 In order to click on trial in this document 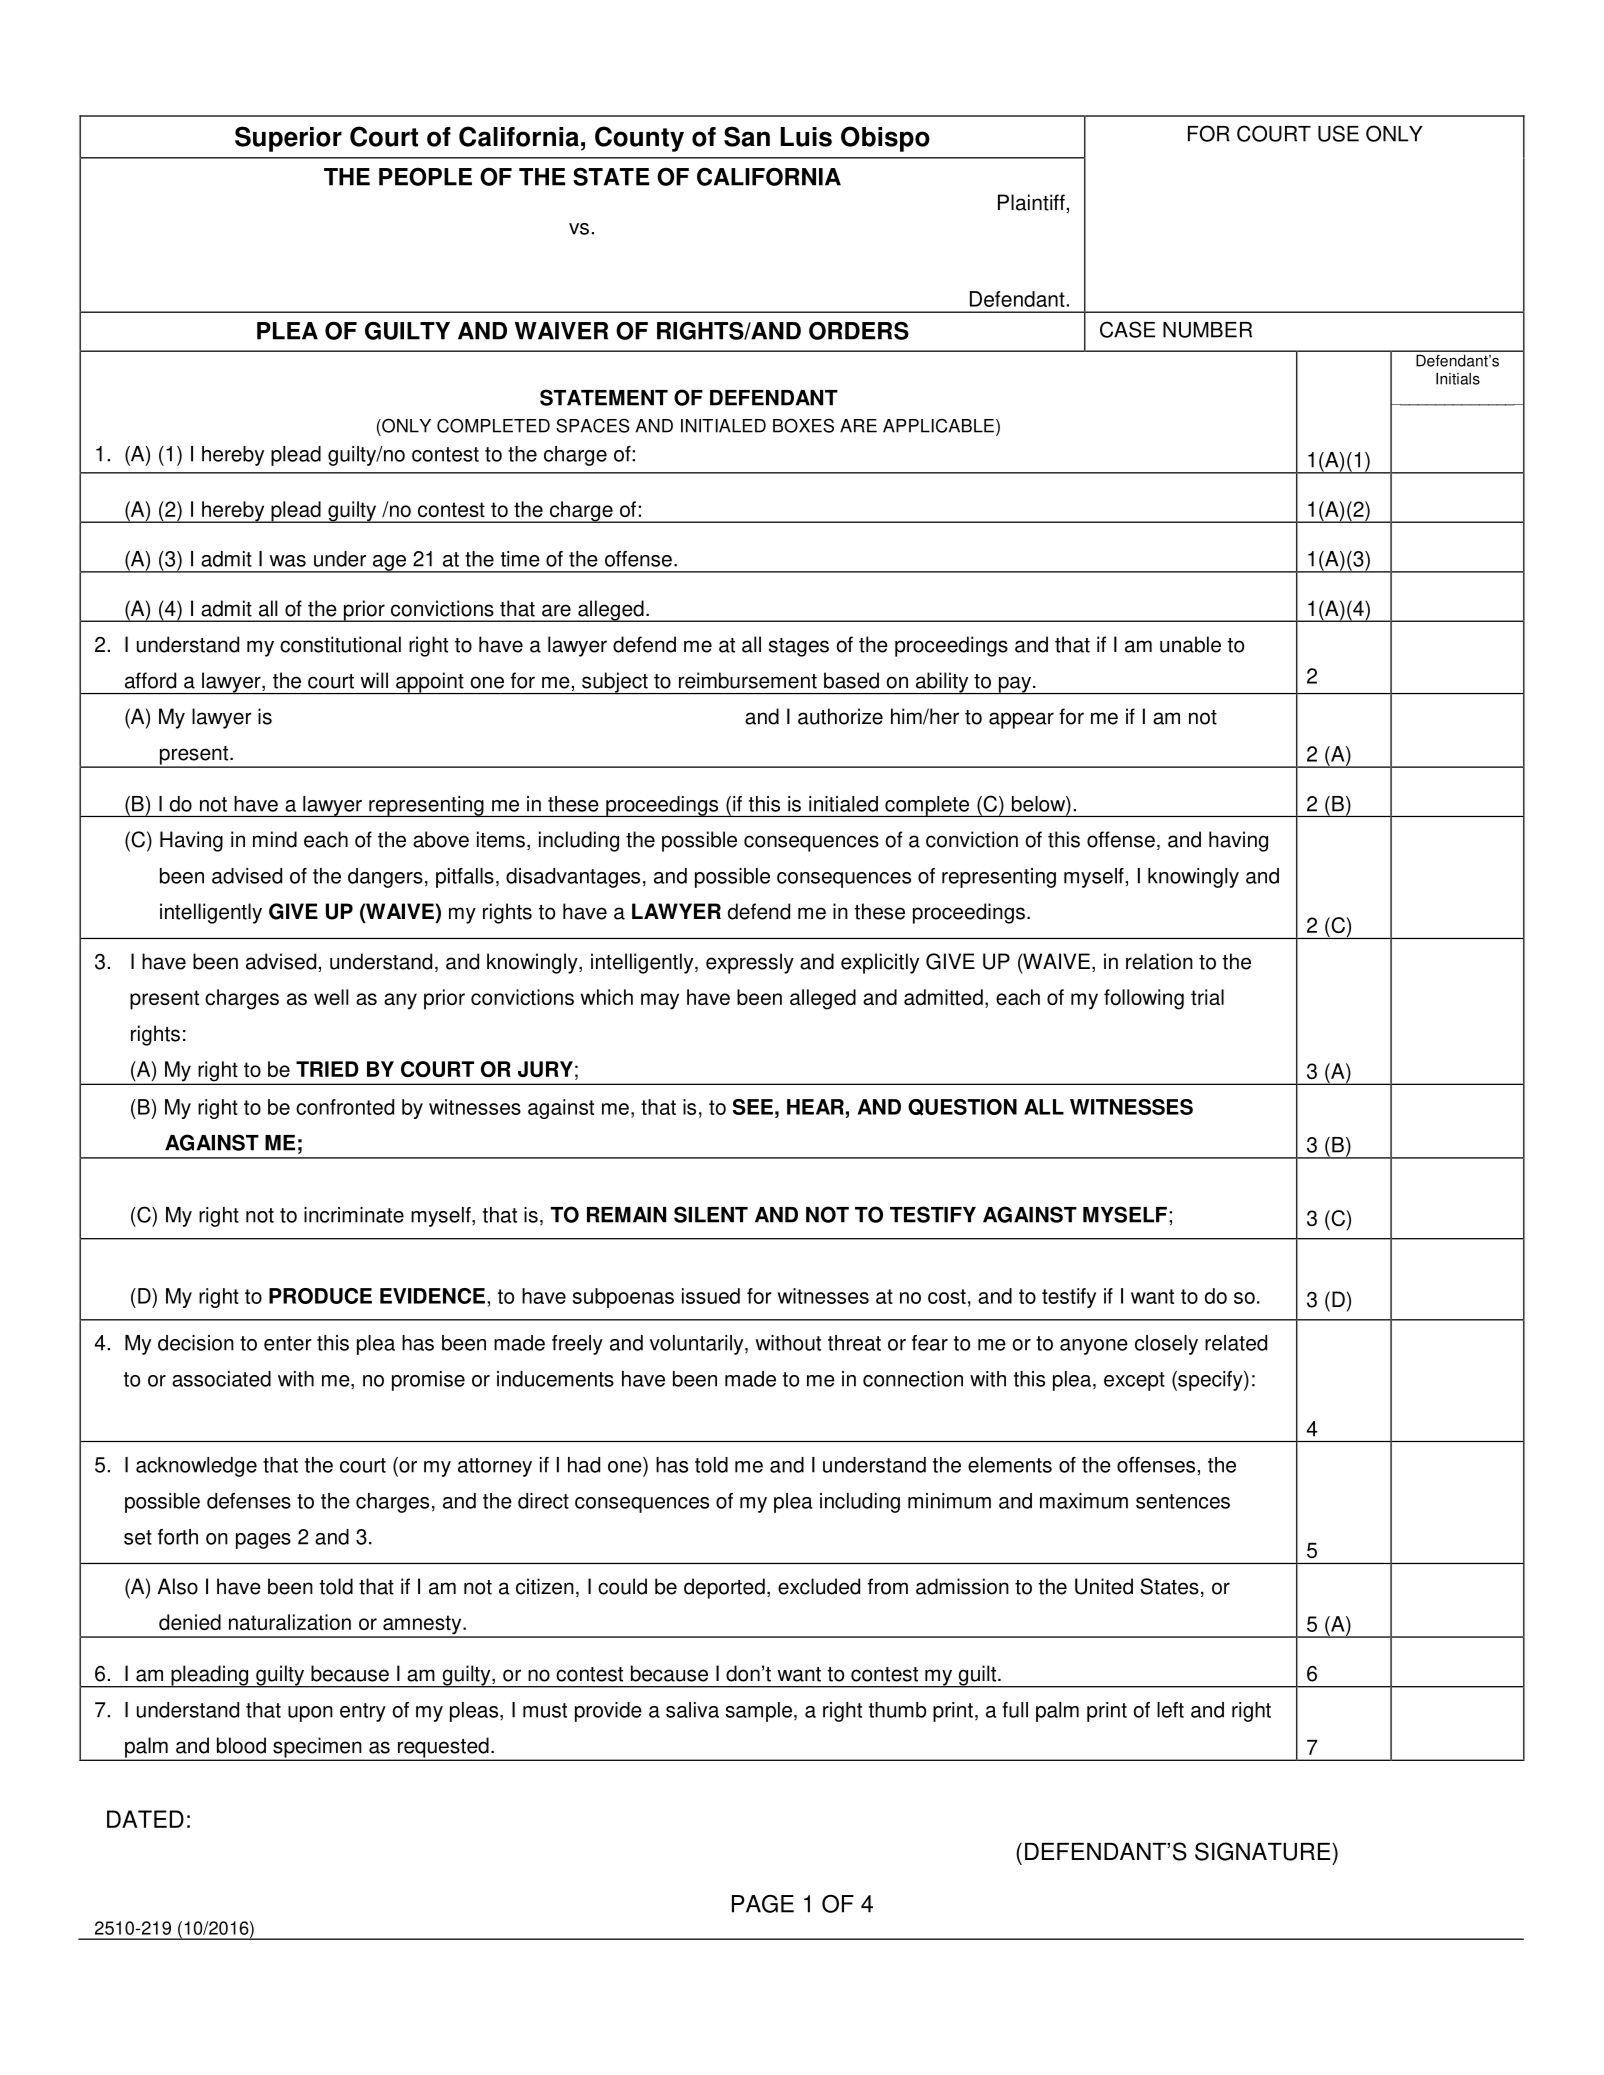, I will do `click(1207, 997)`.
